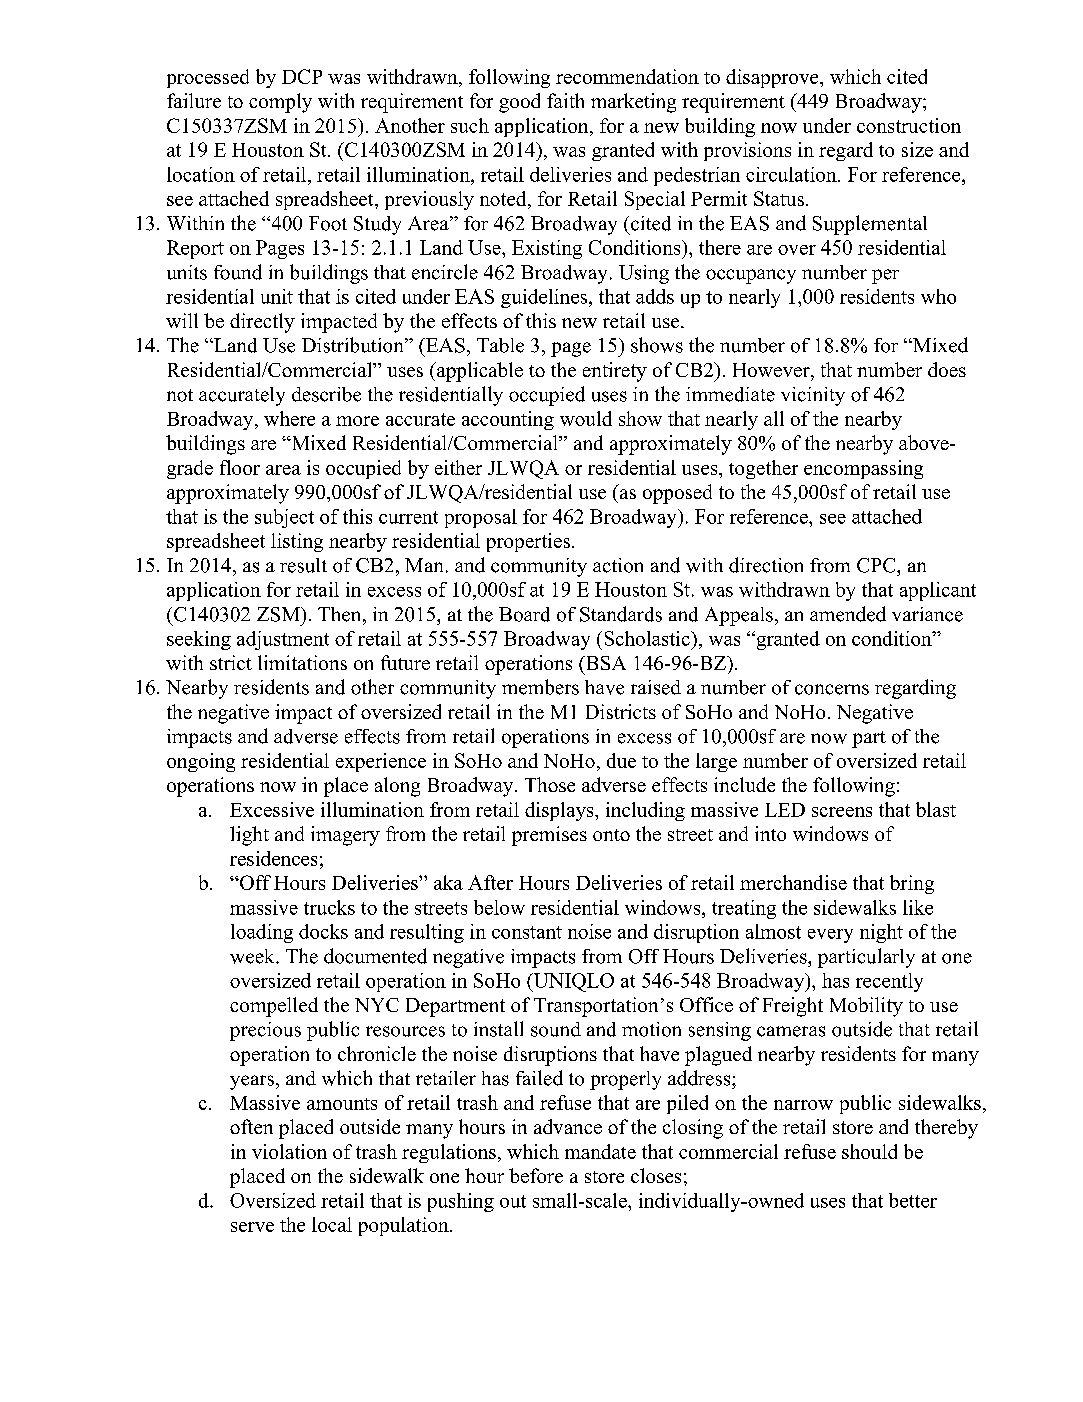  What do you see at coordinates (283, 640) in the screenshot?
I see `adjustment` at bounding box center [283, 640].
